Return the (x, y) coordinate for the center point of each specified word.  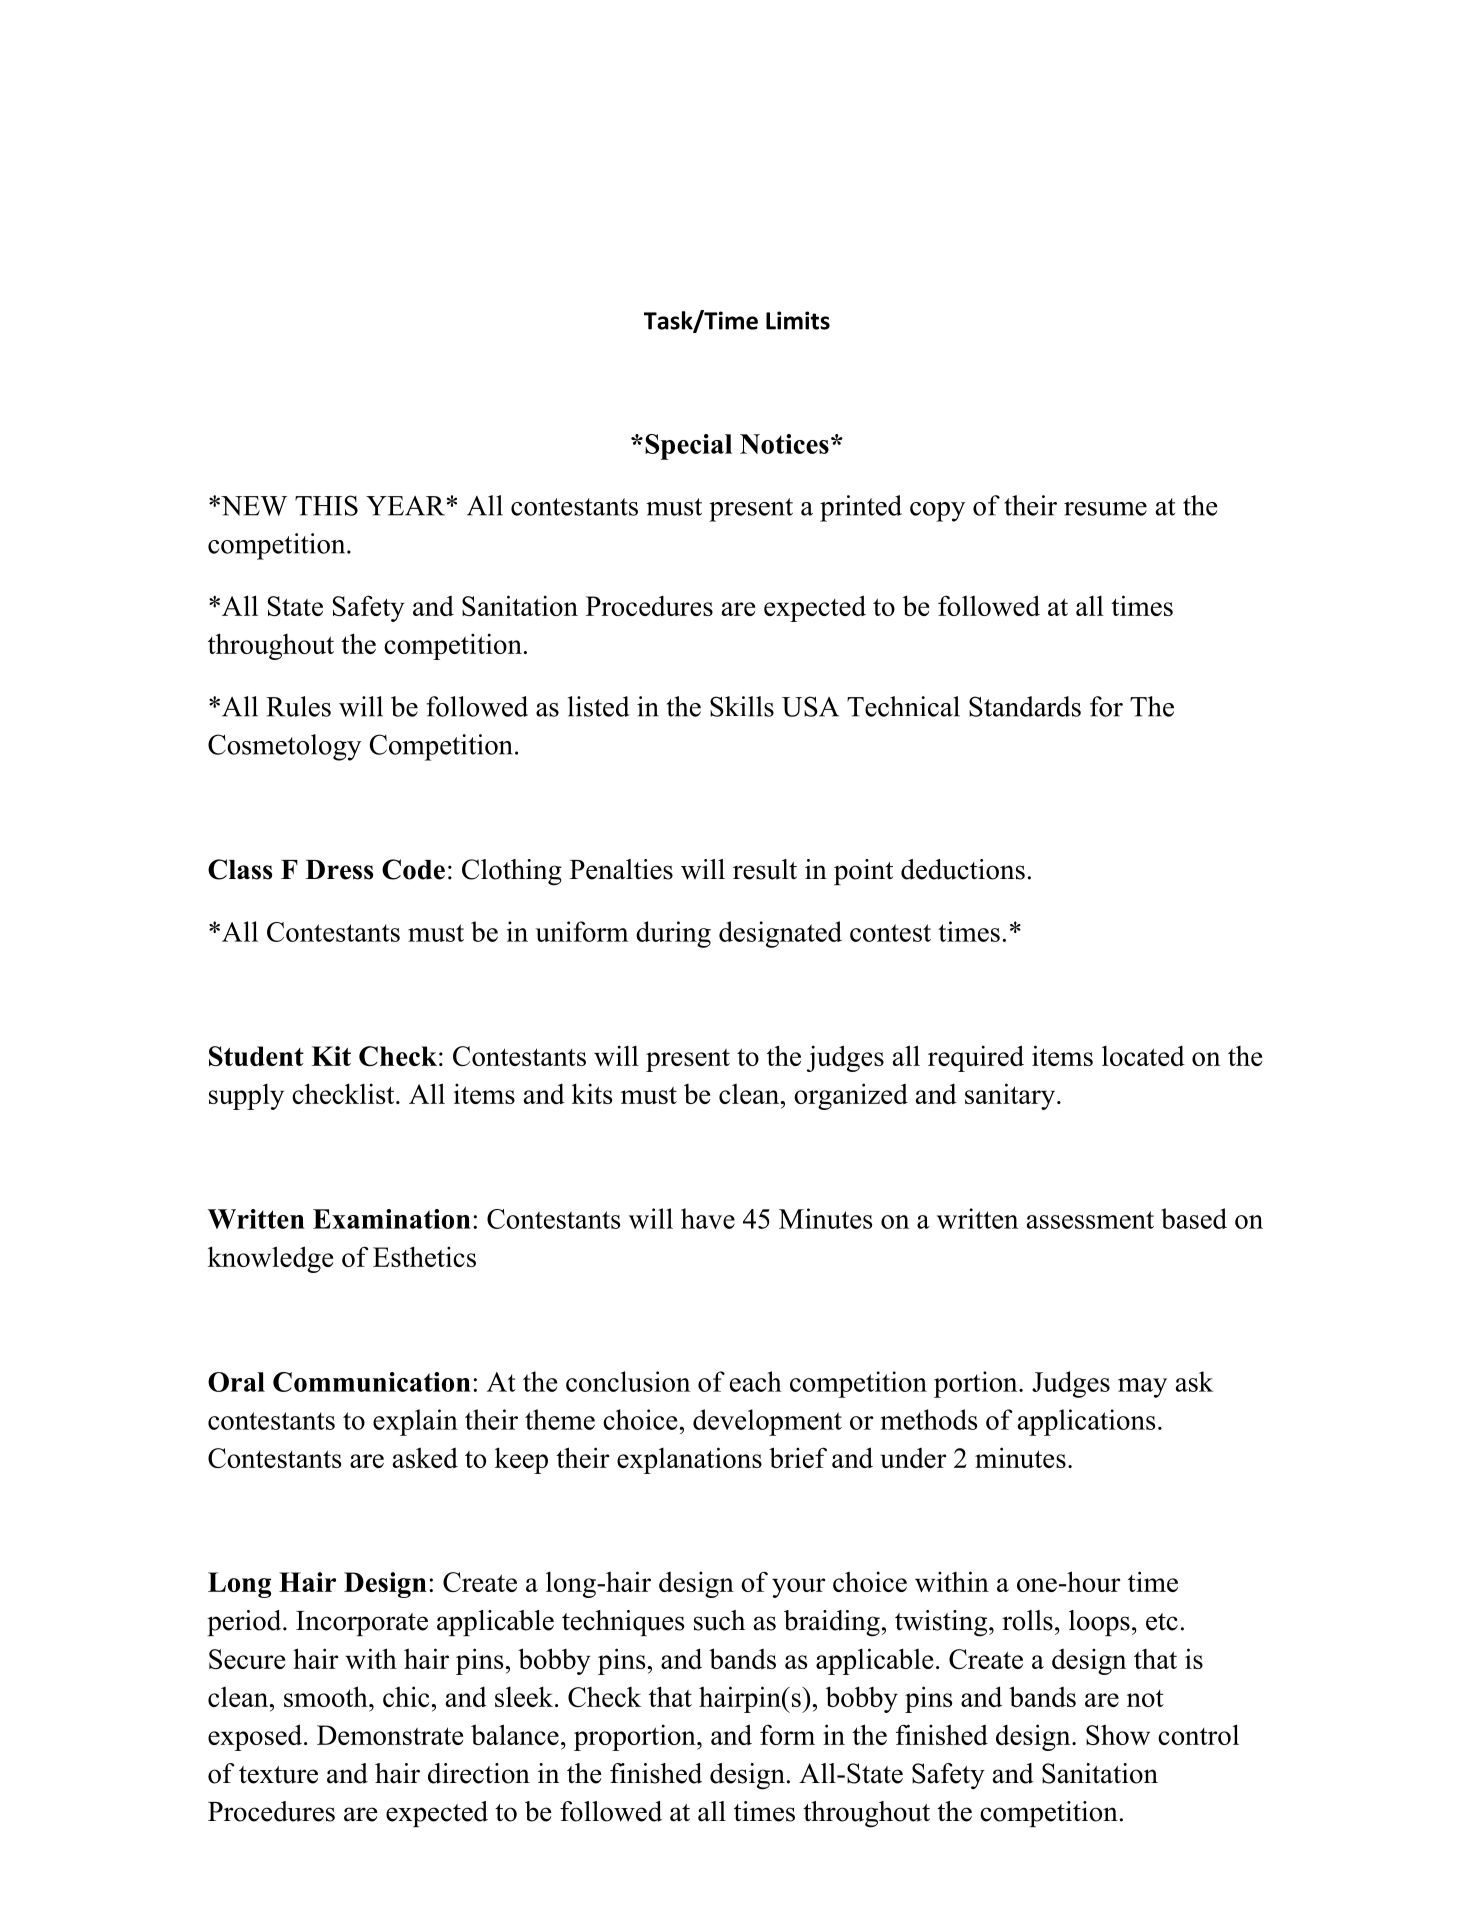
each (756, 1381)
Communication (372, 1382)
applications (1086, 1422)
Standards (1025, 706)
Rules (298, 706)
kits (592, 1093)
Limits (798, 320)
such (719, 1620)
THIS (326, 505)
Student (256, 1056)
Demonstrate (390, 1735)
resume (1105, 509)
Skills (742, 706)
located (1143, 1055)
